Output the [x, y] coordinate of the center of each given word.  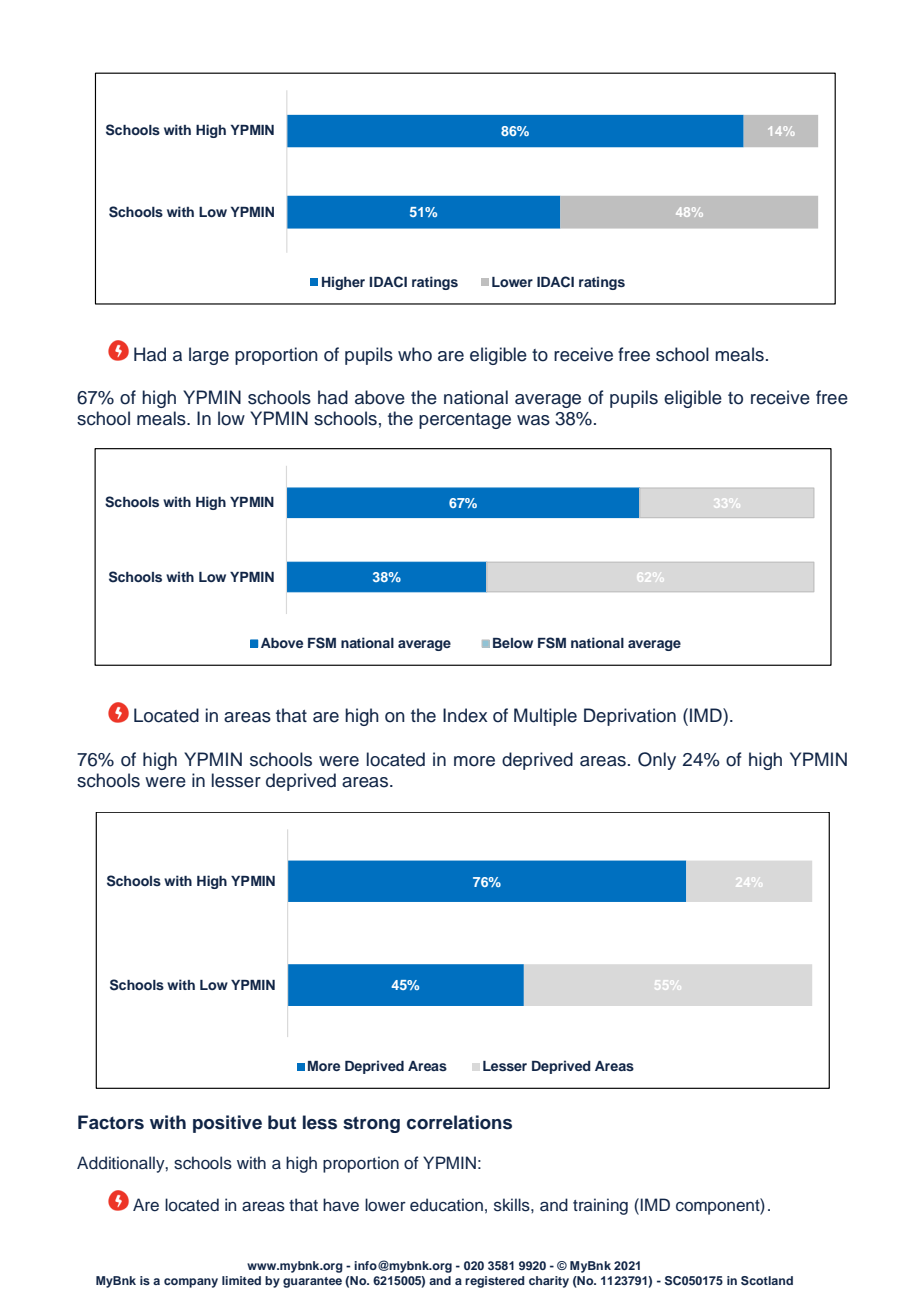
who [415, 354]
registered [495, 1282]
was [533, 420]
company [191, 1283]
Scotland [767, 1281]
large [209, 356]
